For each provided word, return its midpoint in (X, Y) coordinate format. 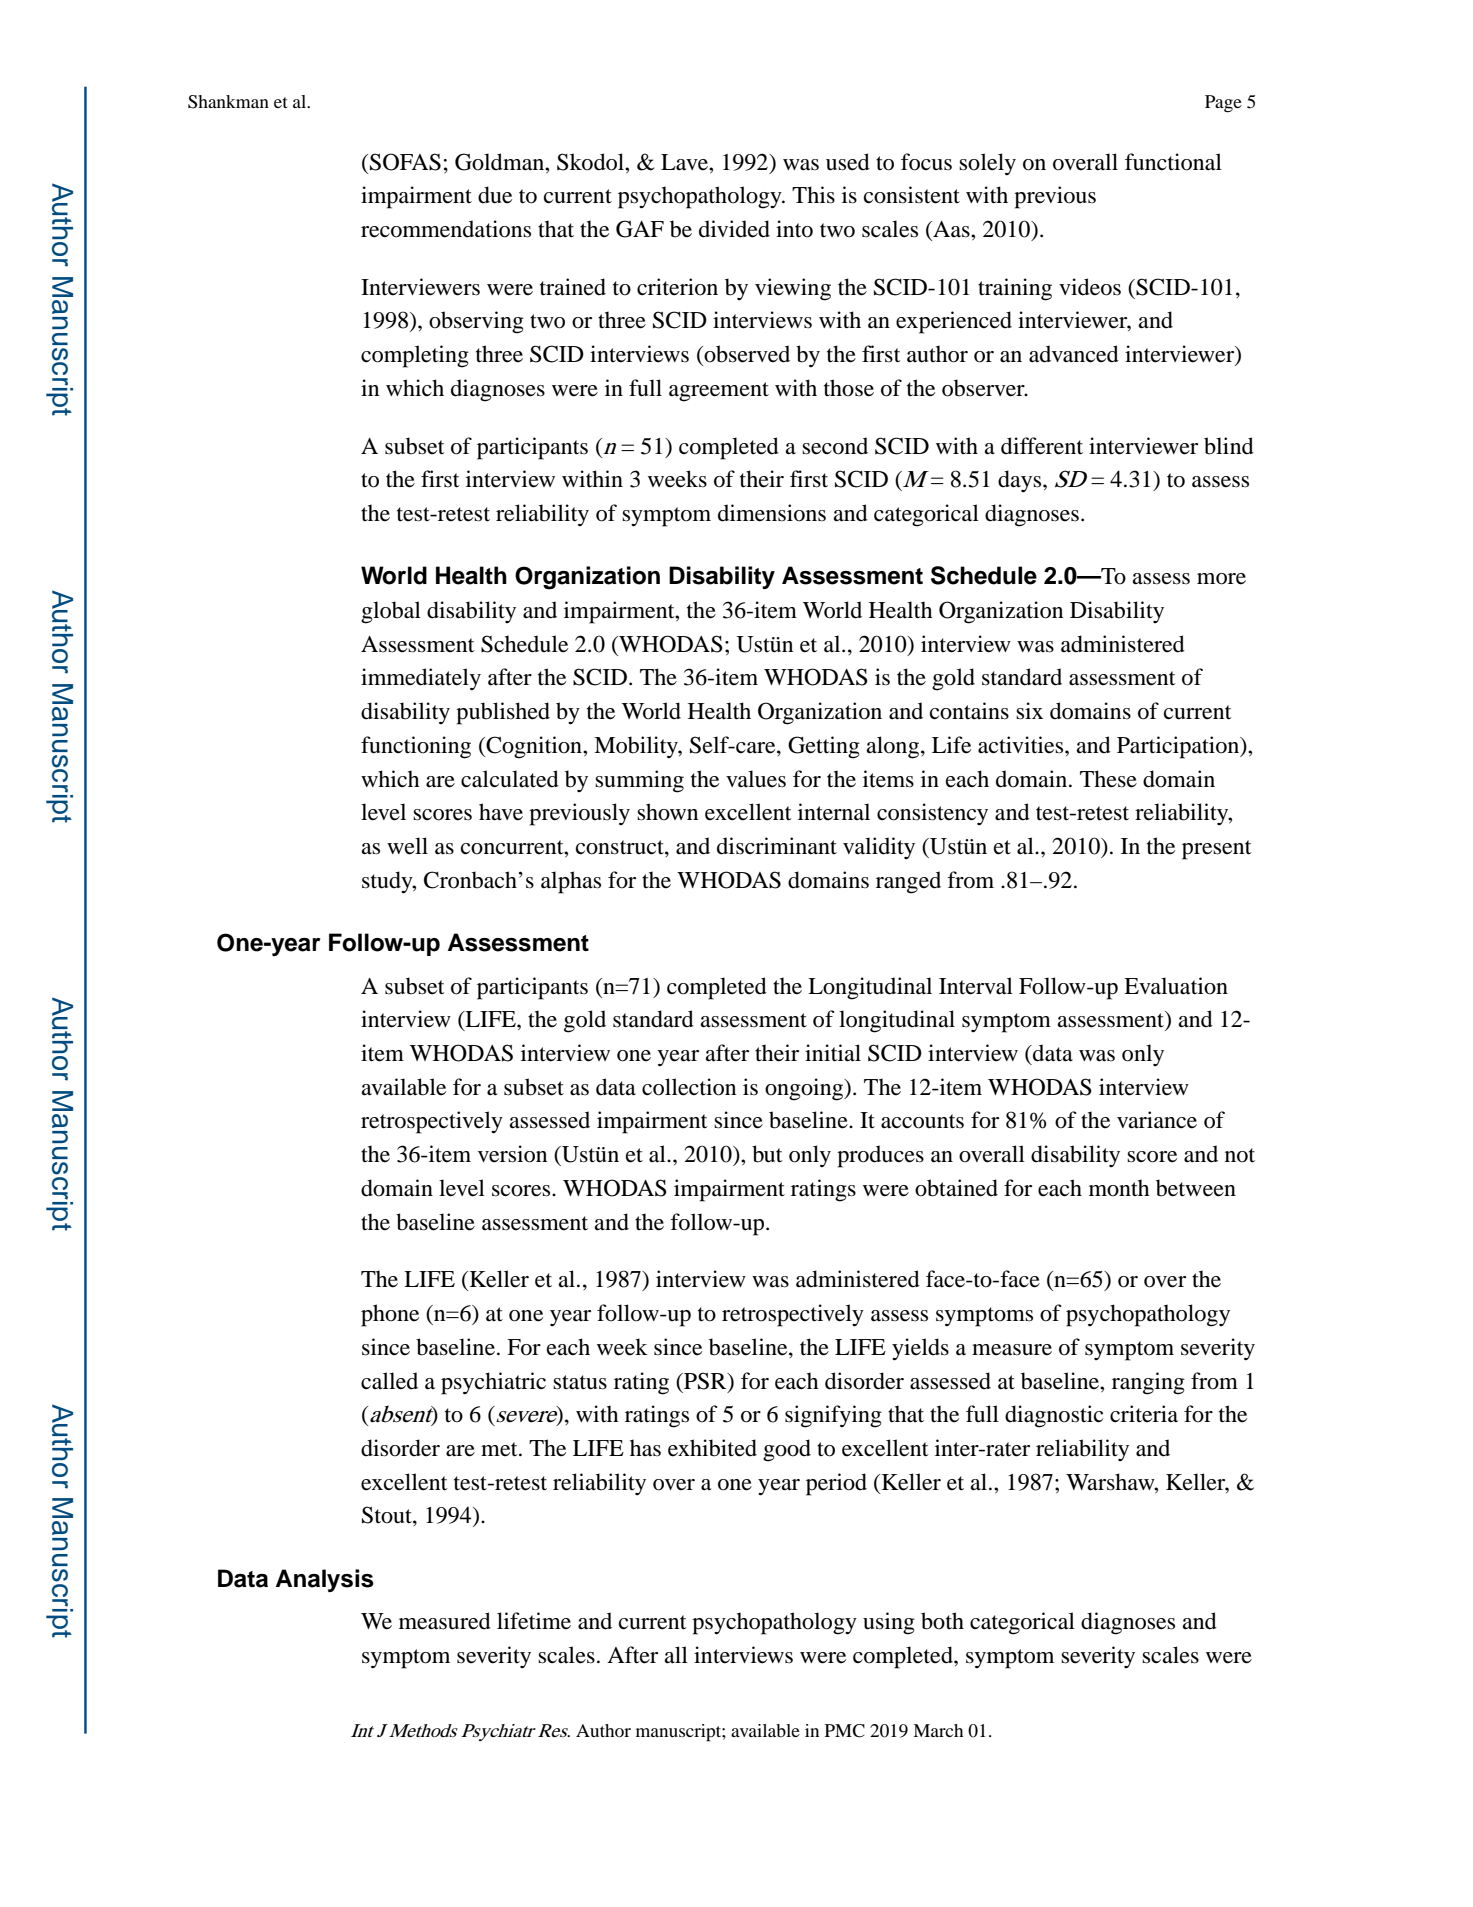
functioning (416, 747)
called (389, 1381)
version (512, 1154)
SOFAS (405, 162)
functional (1173, 162)
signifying (833, 1416)
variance (1157, 1120)
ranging (1148, 1383)
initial (833, 1053)
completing (415, 356)
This (813, 195)
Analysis (325, 1580)
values (756, 779)
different (1042, 446)
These (1108, 779)
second (835, 446)
